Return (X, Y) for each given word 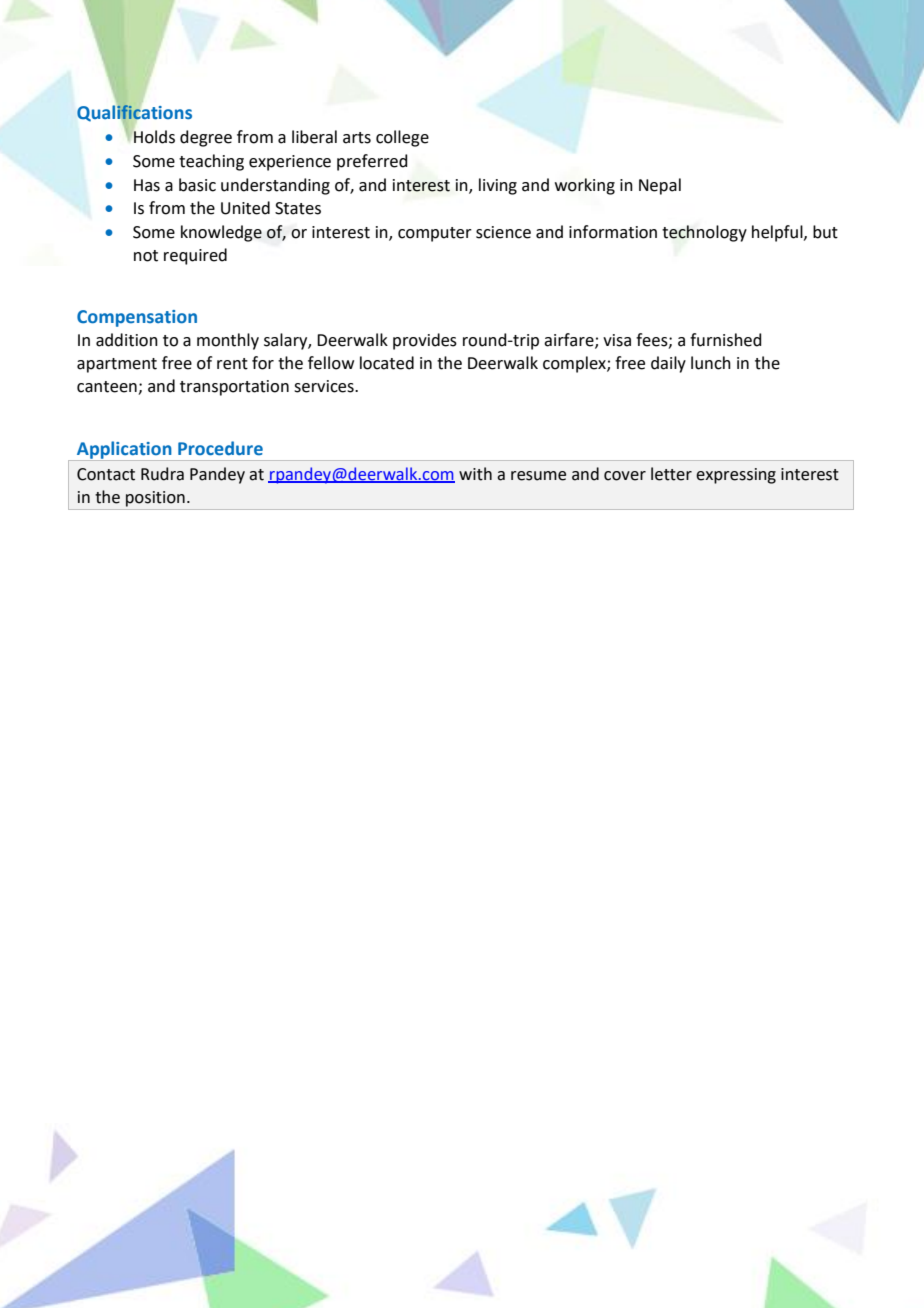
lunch (711, 363)
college (402, 138)
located (387, 363)
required (195, 256)
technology (704, 233)
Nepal (660, 186)
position (155, 499)
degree (206, 138)
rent (232, 364)
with (475, 474)
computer (435, 234)
